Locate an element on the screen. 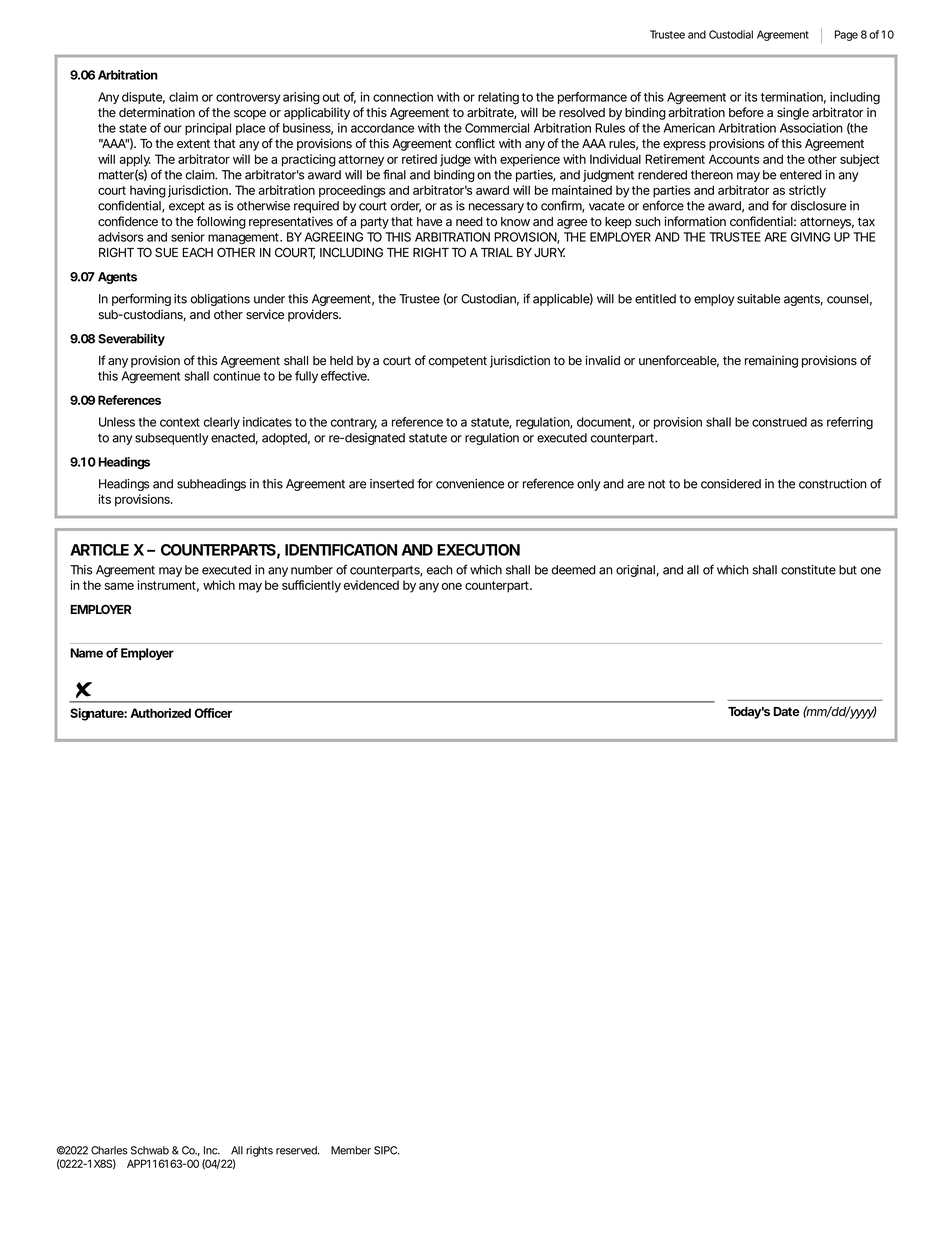 This screenshot has width=952, height=1233. constitute is located at coordinates (808, 570).
